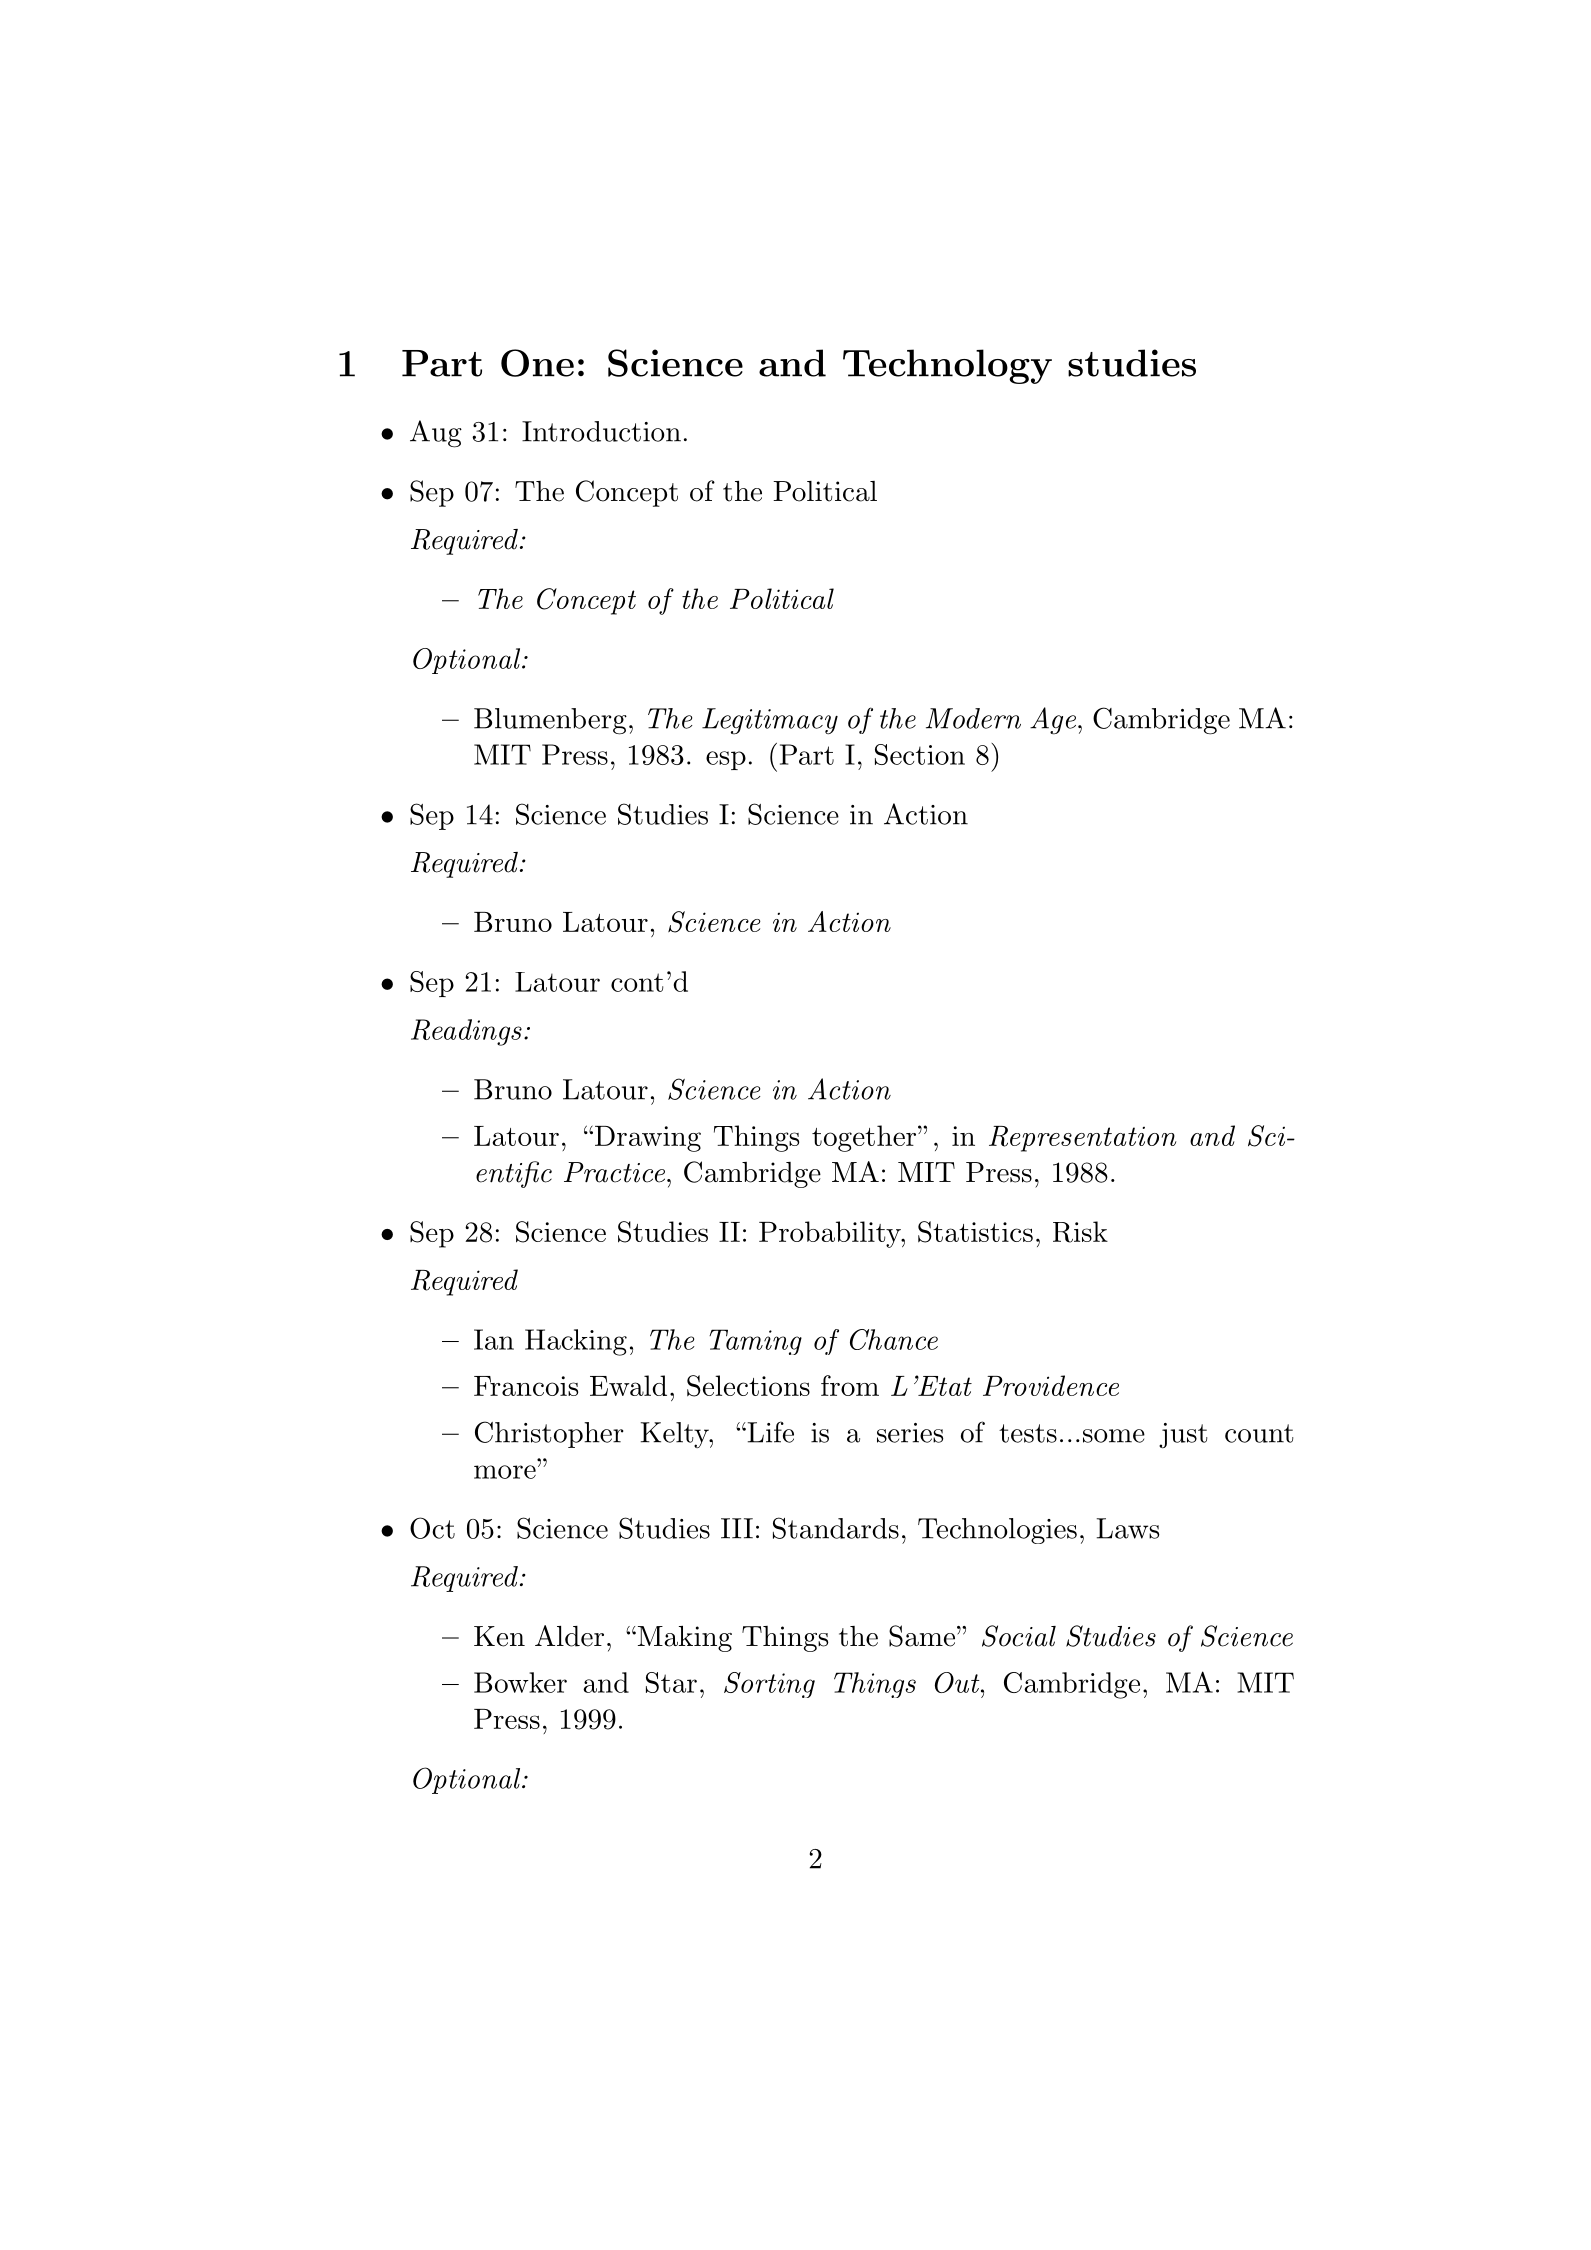 The width and height of the page is (1591, 2250). What do you see at coordinates (973, 718) in the page?
I see `Modern` at bounding box center [973, 718].
